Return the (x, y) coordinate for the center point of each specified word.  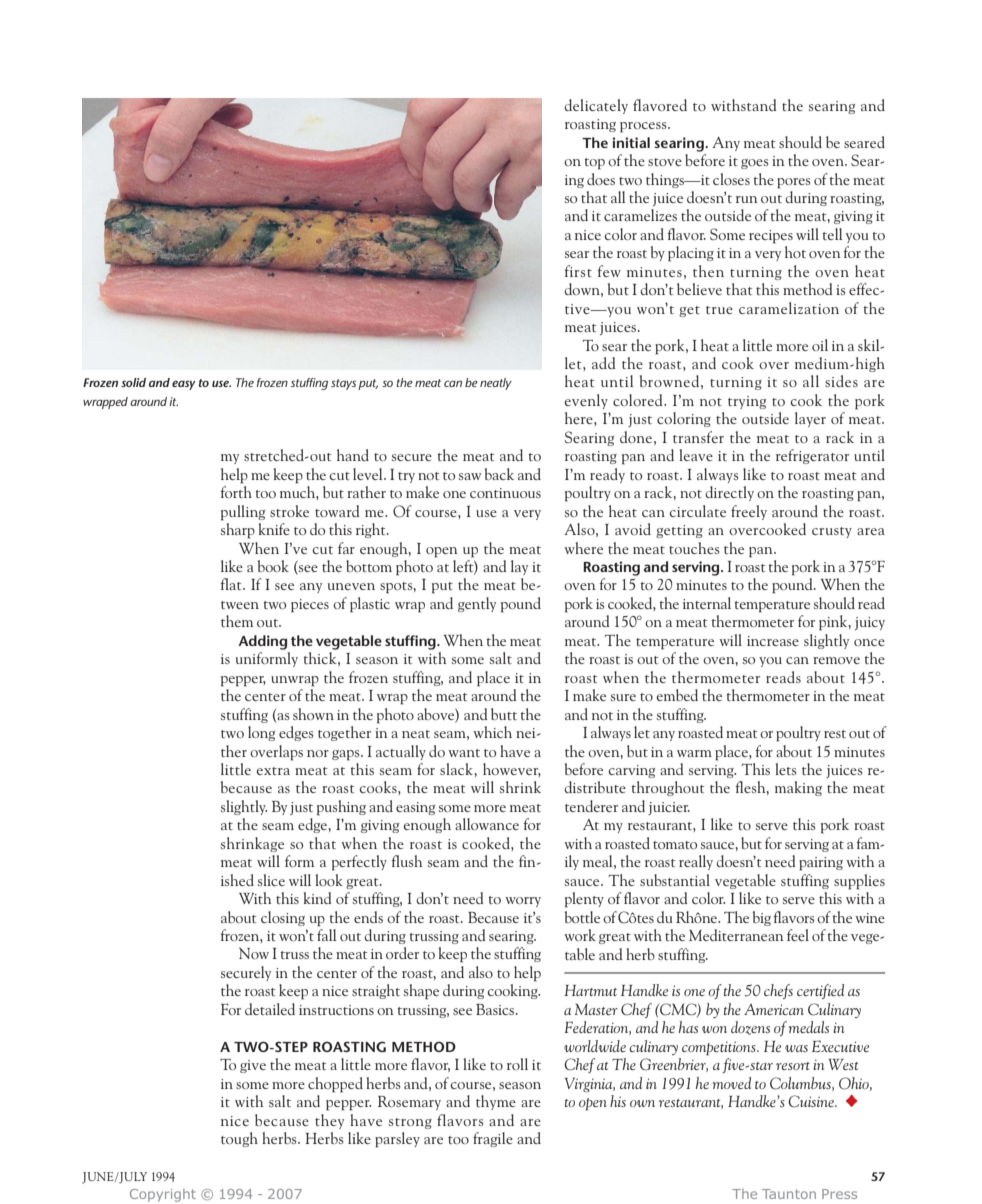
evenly (586, 401)
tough (239, 1139)
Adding (262, 642)
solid (133, 382)
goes (755, 164)
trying (747, 402)
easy (184, 385)
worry (523, 902)
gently (477, 604)
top (594, 164)
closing (283, 918)
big (762, 918)
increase (773, 641)
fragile (493, 1139)
